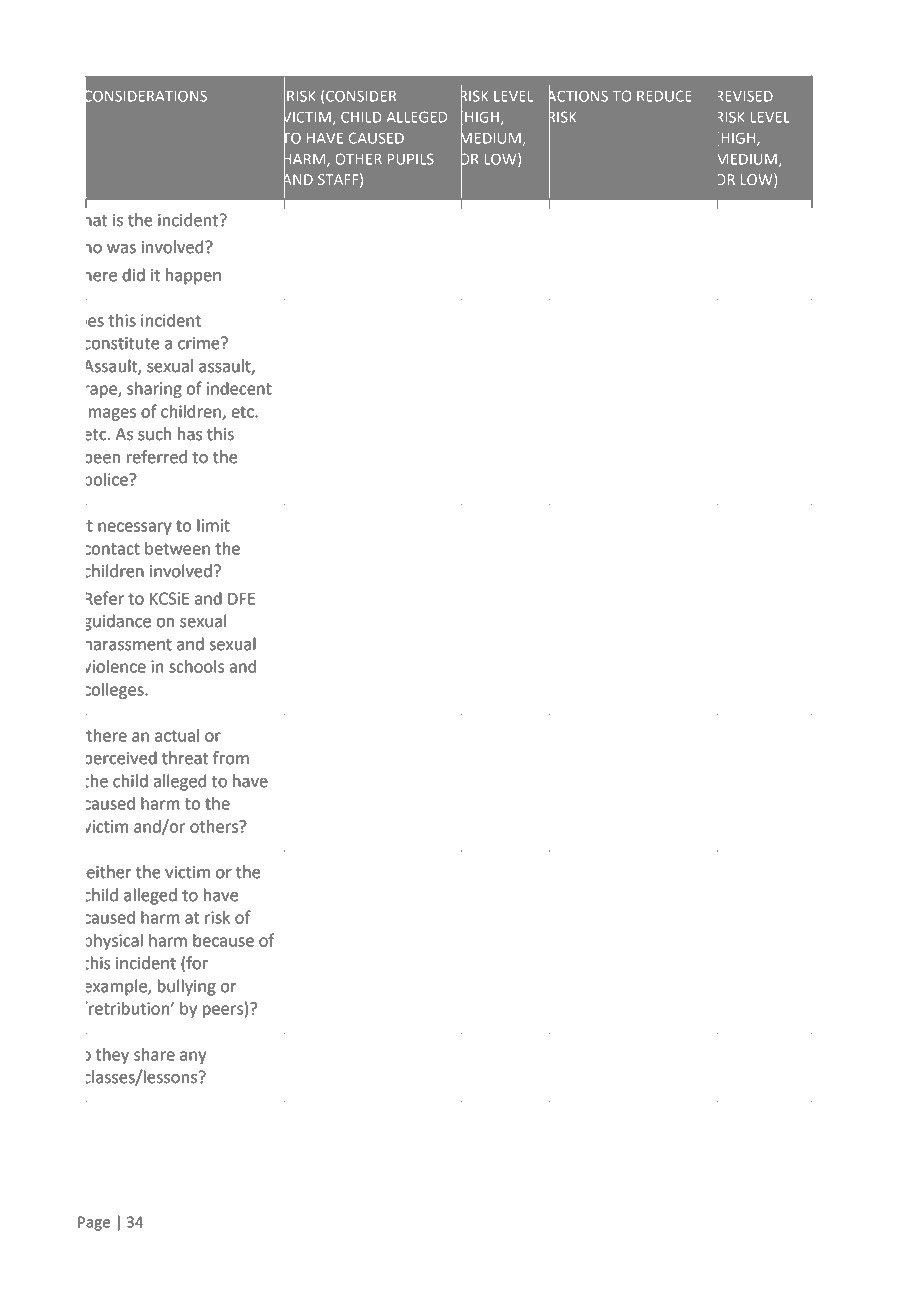 The image size is (924, 1308). What do you see at coordinates (213, 525) in the screenshot?
I see `limit` at bounding box center [213, 525].
